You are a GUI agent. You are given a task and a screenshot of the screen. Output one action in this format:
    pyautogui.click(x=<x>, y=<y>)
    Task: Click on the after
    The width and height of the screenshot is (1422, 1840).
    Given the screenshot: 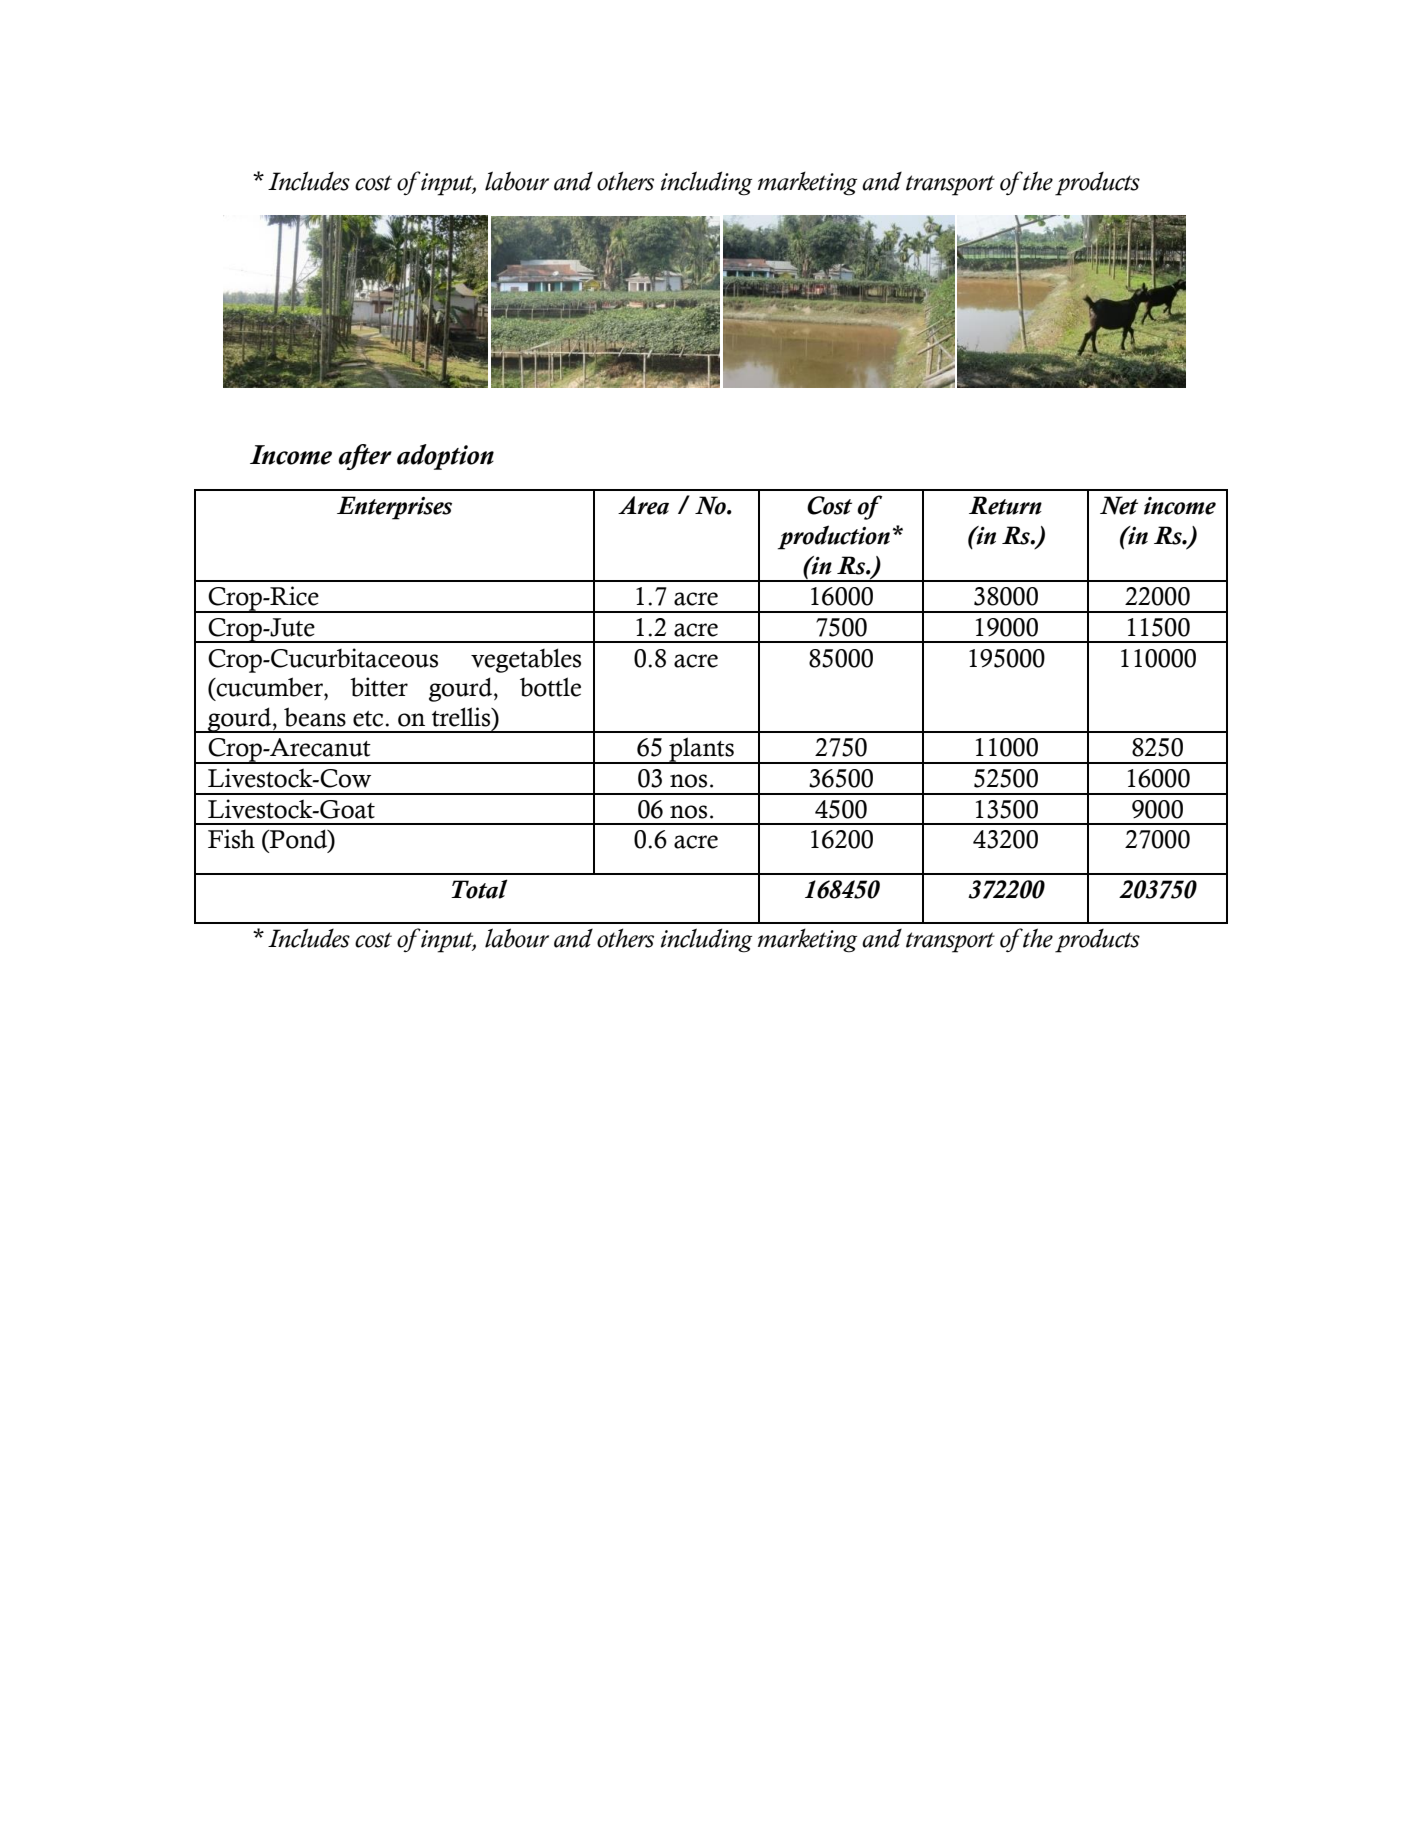 What is the action you would take?
    pyautogui.click(x=365, y=457)
